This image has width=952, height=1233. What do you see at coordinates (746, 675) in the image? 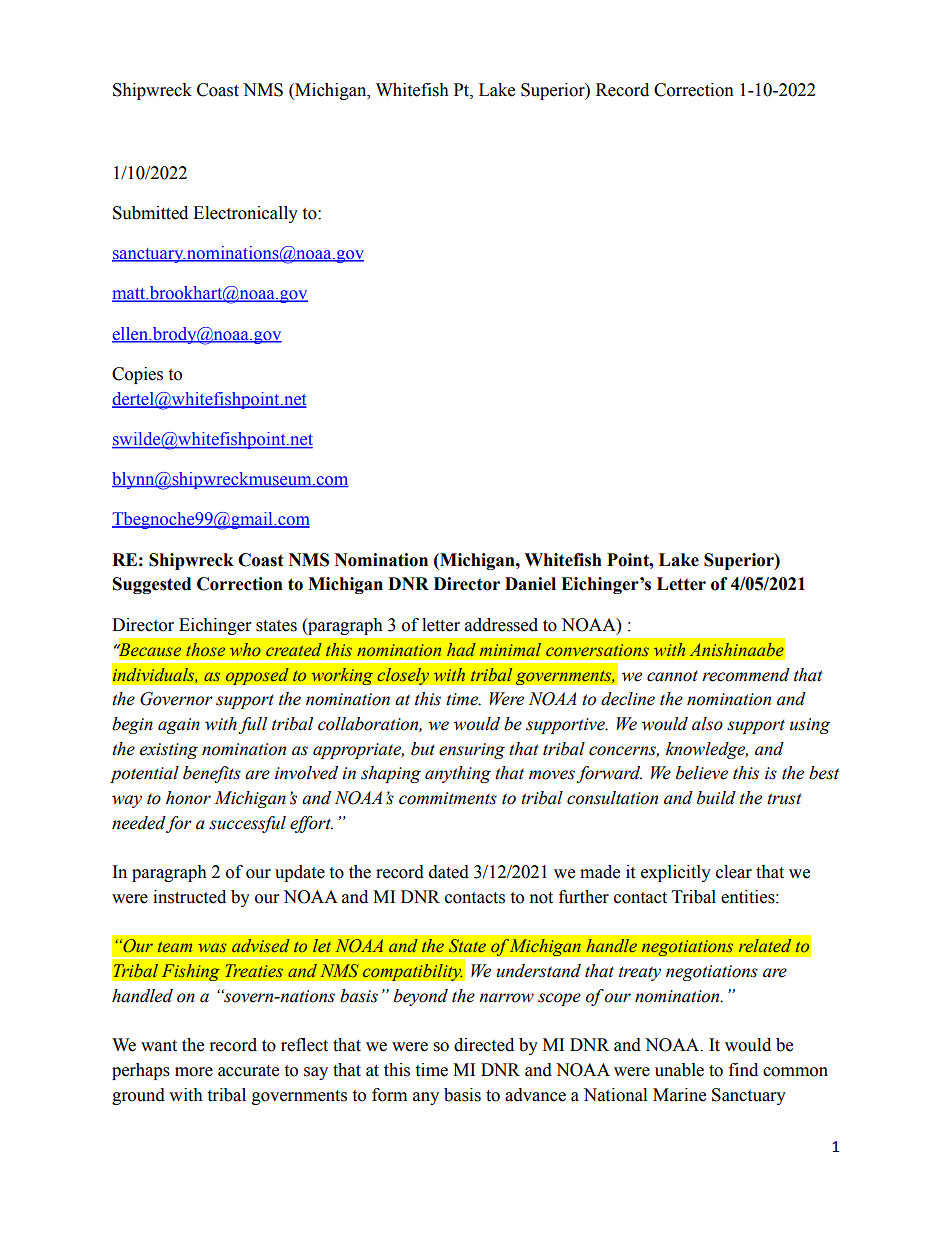
I see `recommend` at bounding box center [746, 675].
